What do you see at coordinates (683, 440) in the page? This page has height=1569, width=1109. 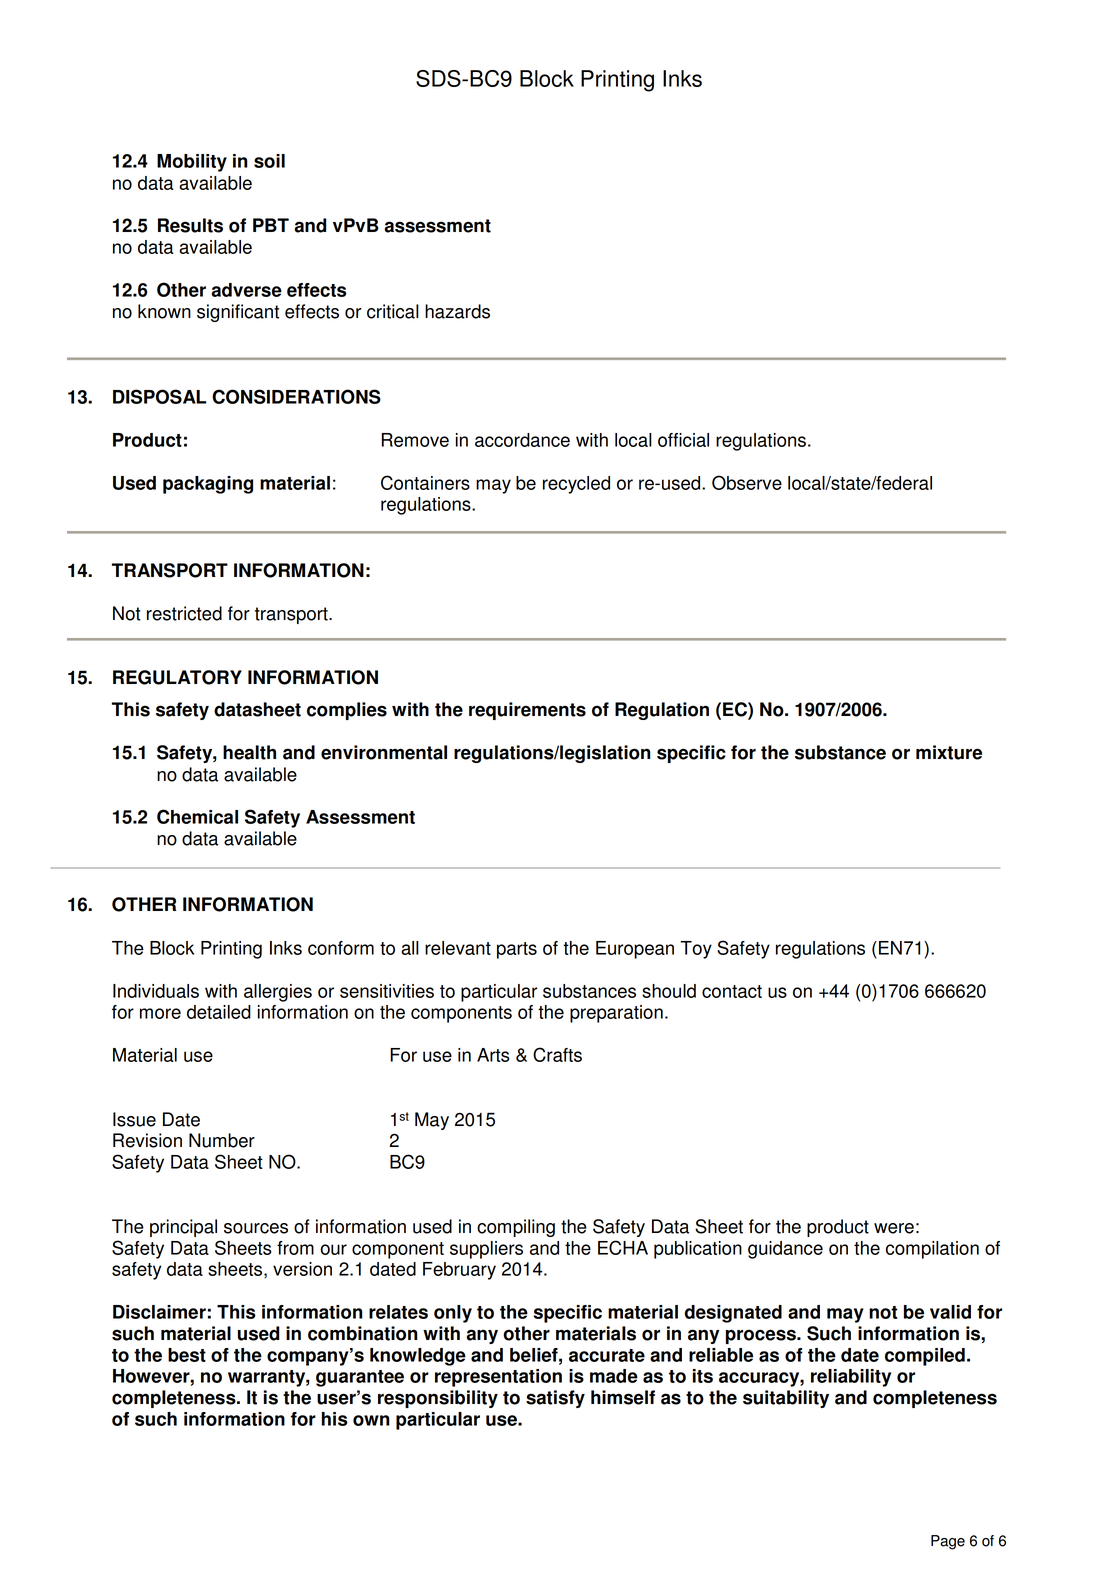 I see `official` at bounding box center [683, 440].
